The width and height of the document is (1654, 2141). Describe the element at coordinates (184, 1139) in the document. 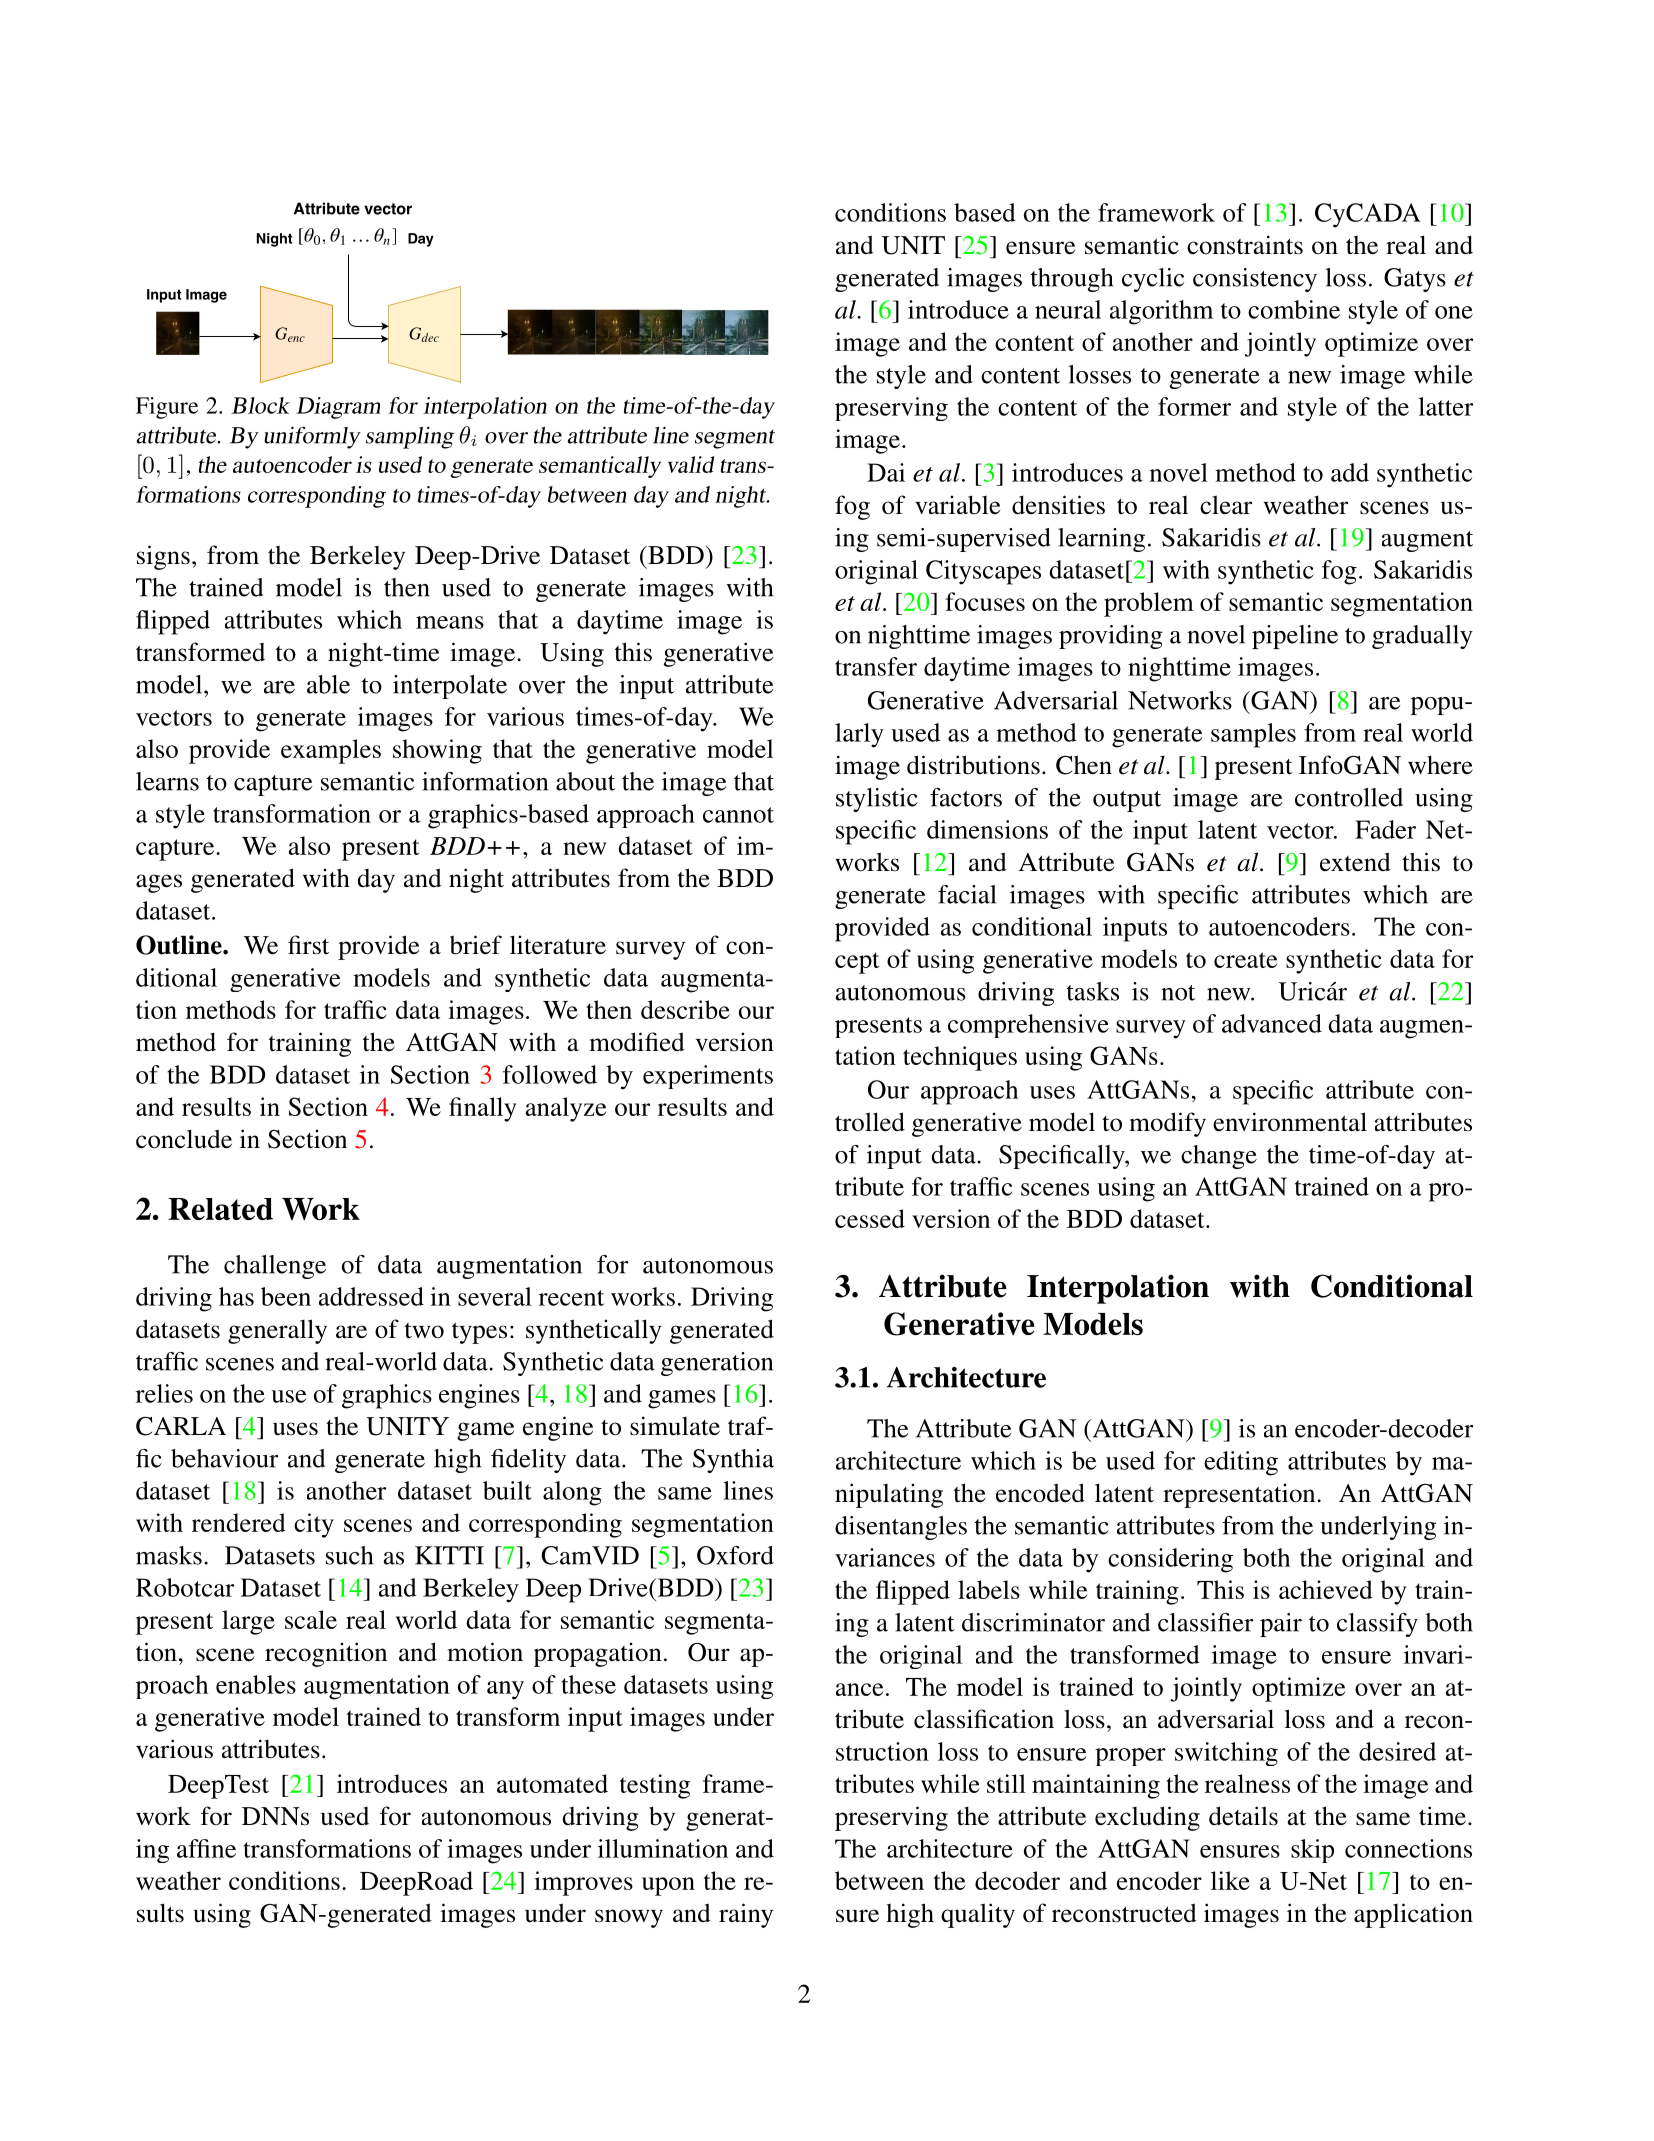

I see `conclude` at that location.
